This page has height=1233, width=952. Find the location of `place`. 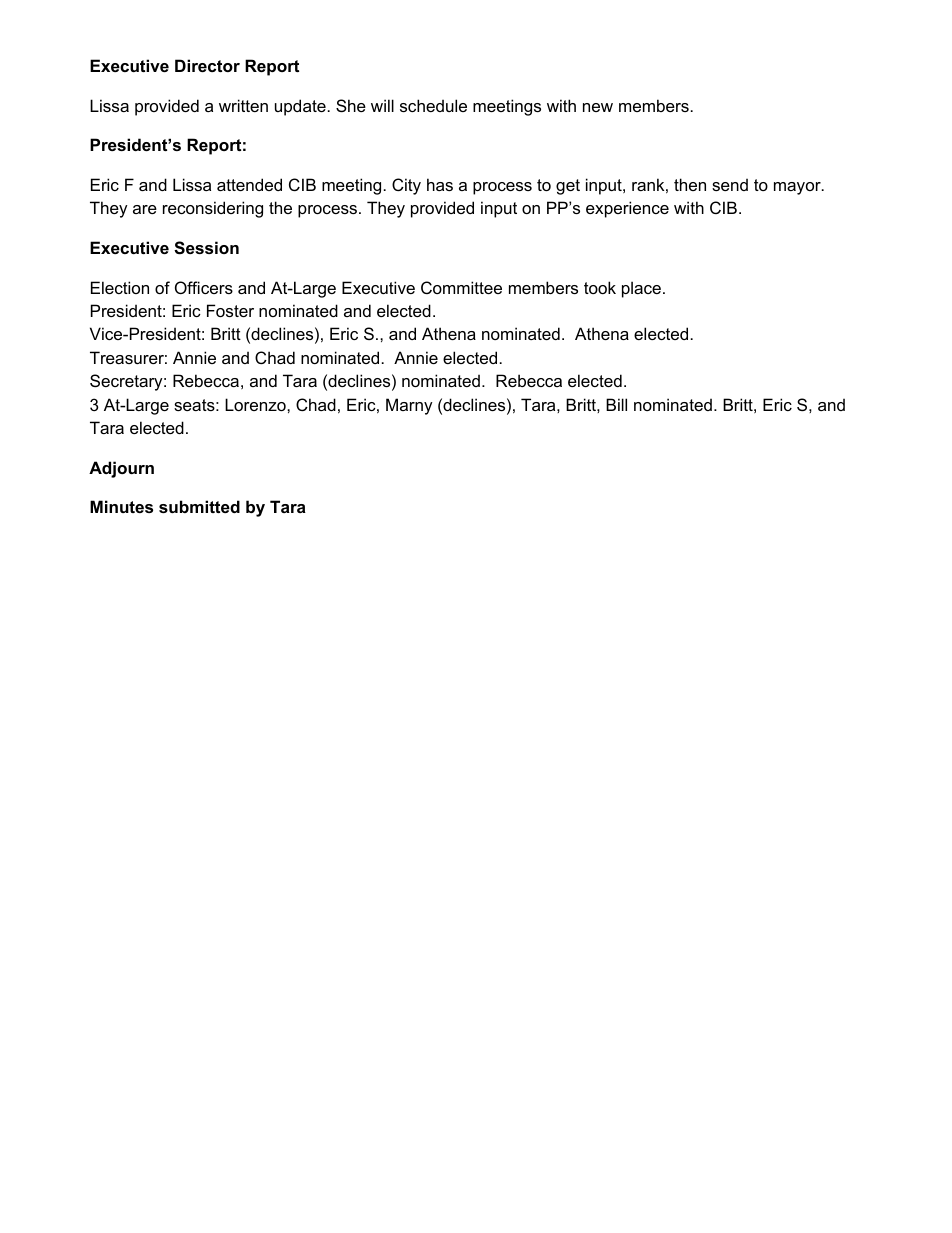

place is located at coordinates (641, 289).
